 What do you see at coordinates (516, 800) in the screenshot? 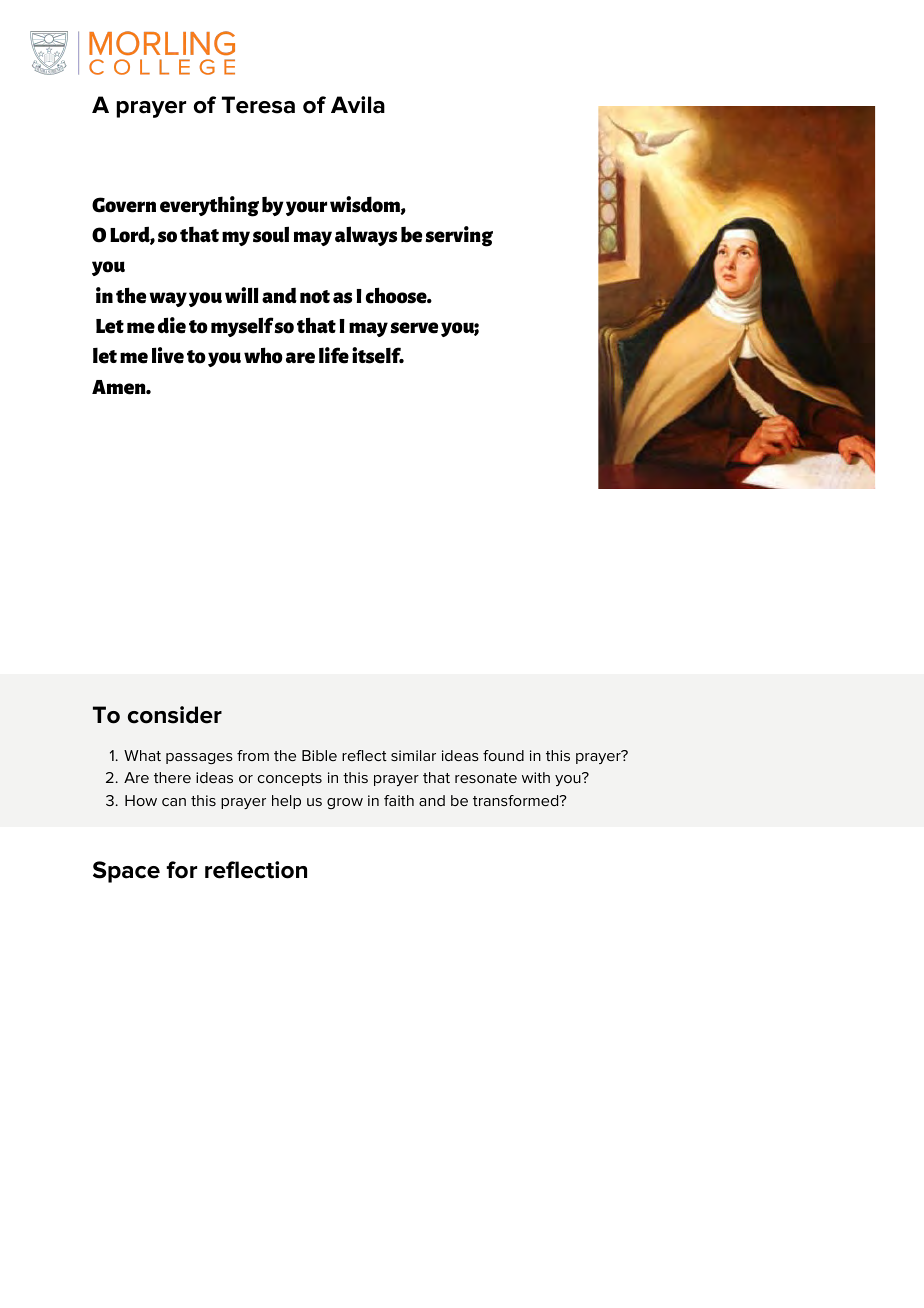
I see `transformed` at bounding box center [516, 800].
